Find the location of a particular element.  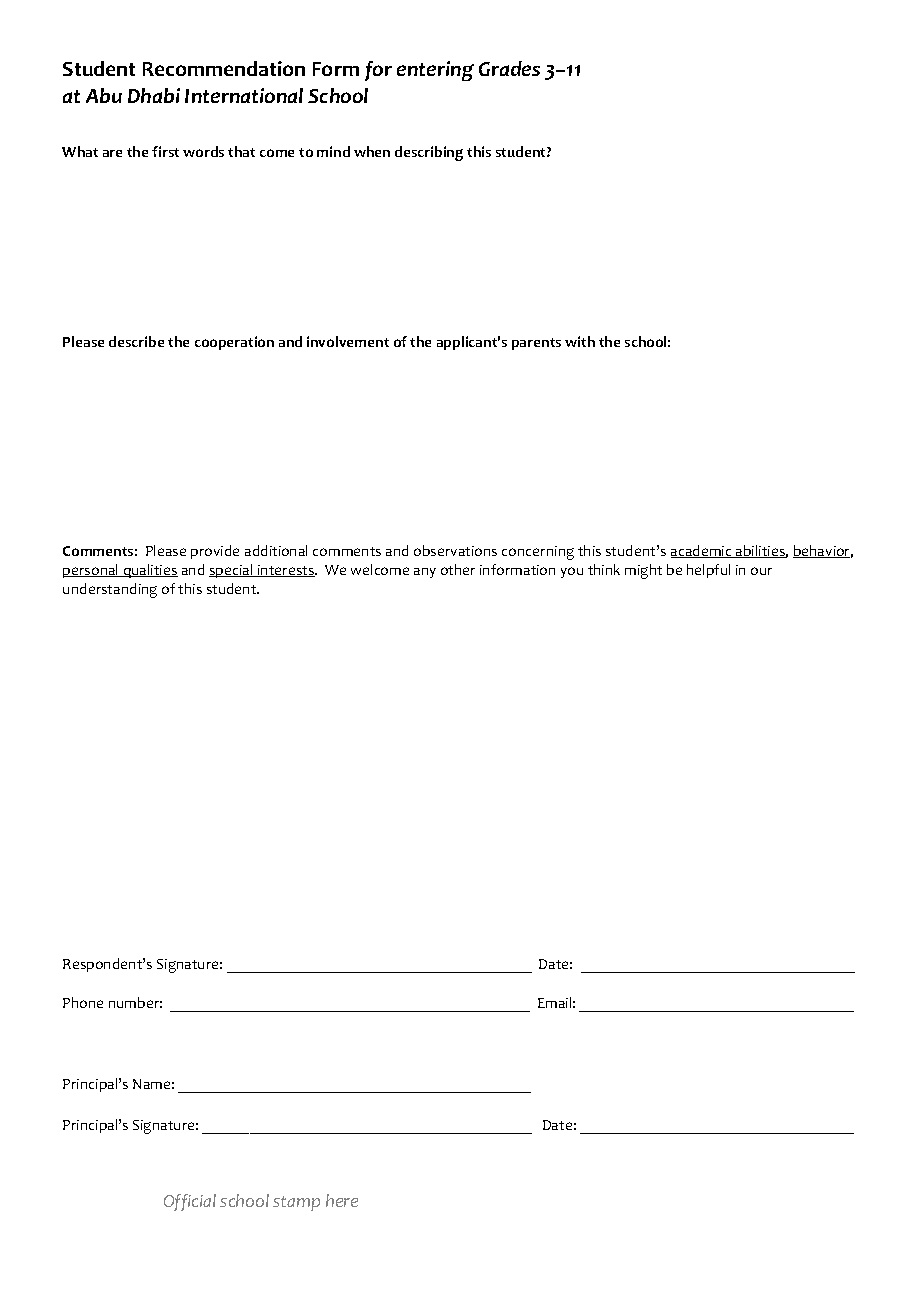

Dhabi is located at coordinates (154, 95).
